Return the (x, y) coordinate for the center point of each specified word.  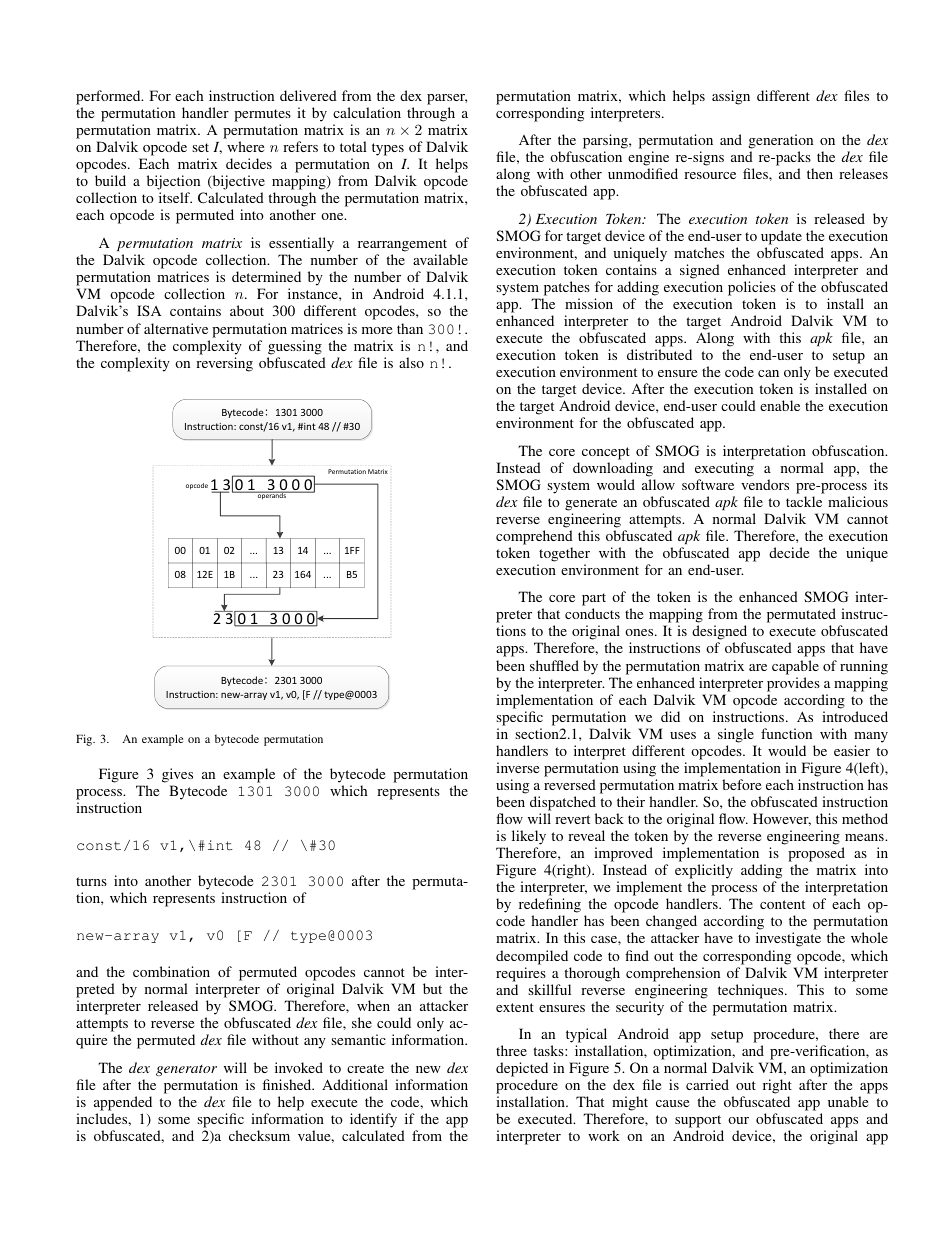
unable (848, 1101)
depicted (522, 1069)
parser (447, 99)
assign (731, 97)
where (245, 146)
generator (186, 1070)
